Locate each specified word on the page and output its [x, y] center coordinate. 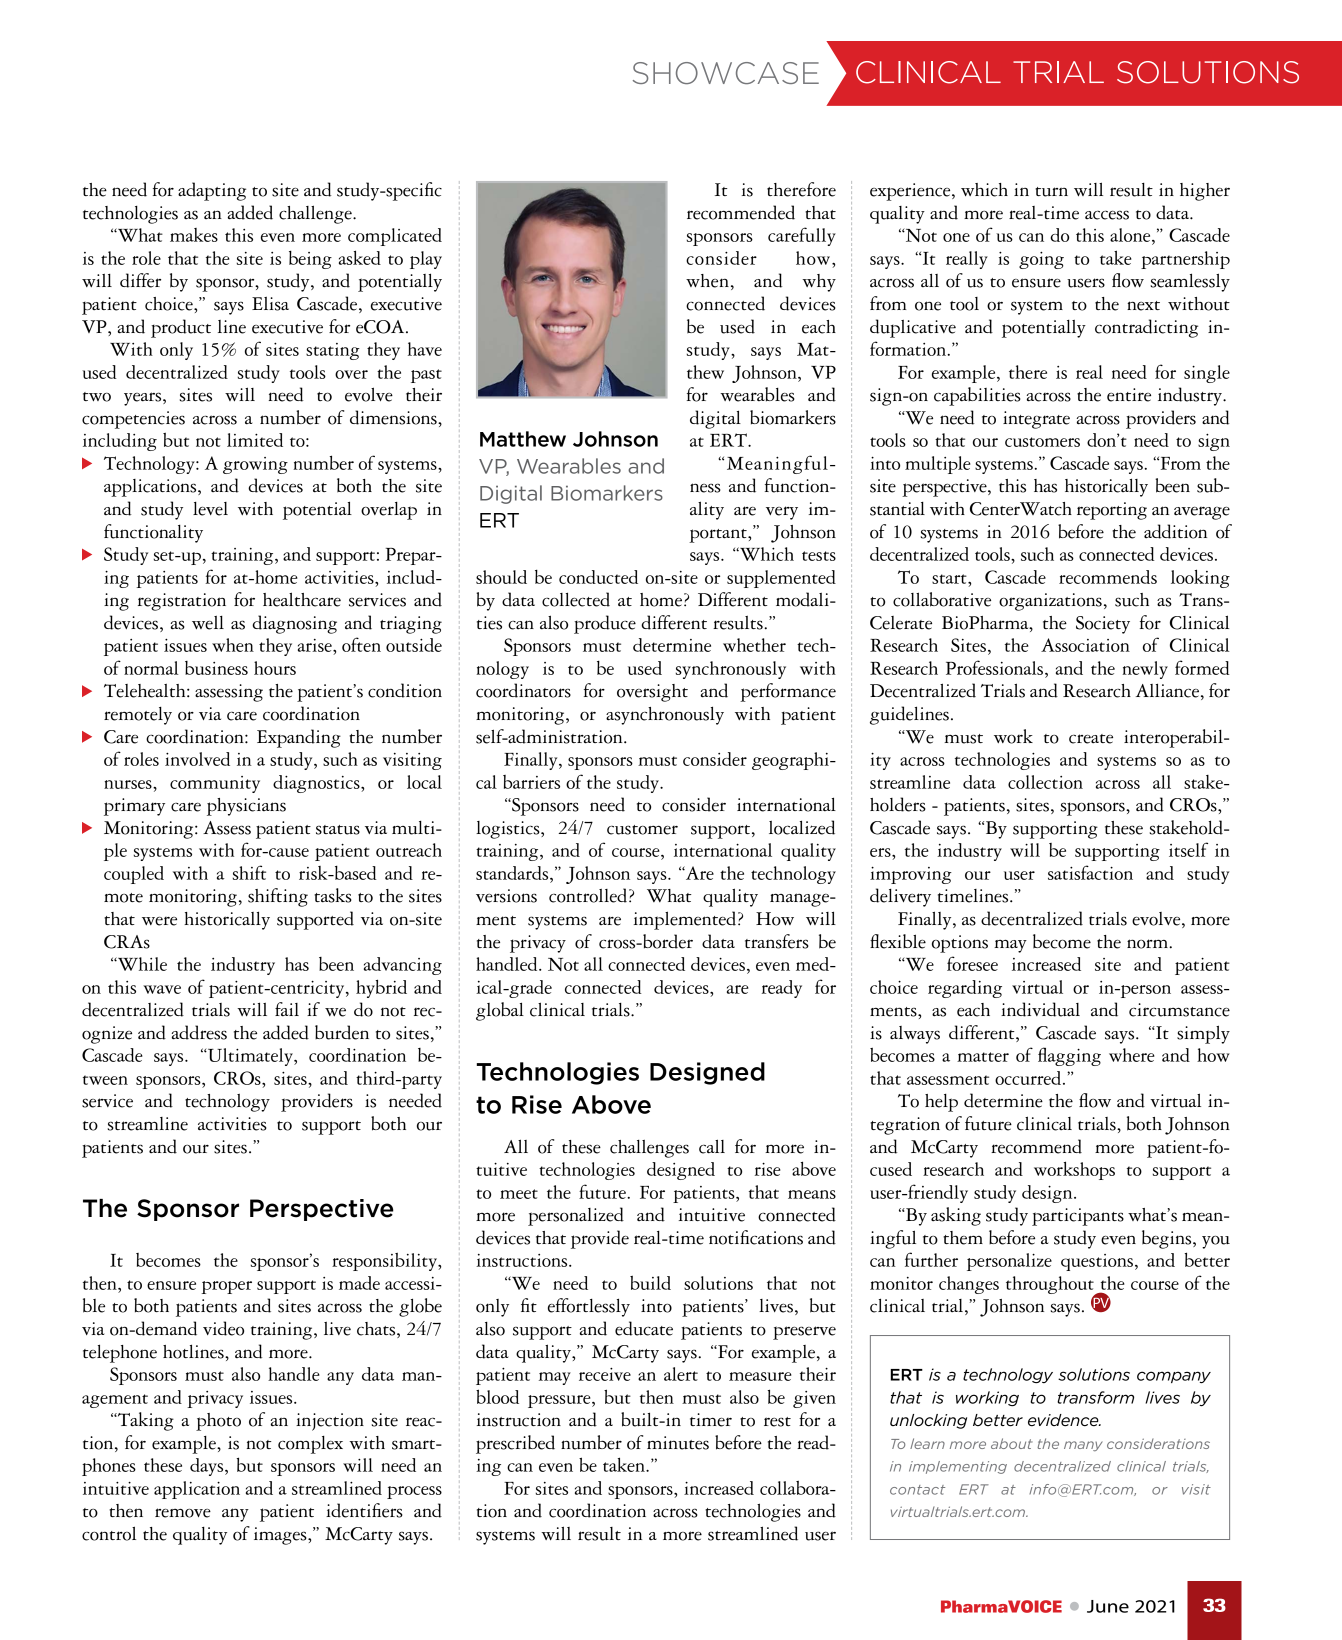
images [281, 1536]
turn [1051, 192]
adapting [212, 191]
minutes [678, 1443]
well [208, 623]
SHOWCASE [726, 73]
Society [1103, 625]
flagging [1069, 1056]
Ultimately [250, 1057]
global [500, 1011]
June [1108, 1606]
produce [605, 624]
